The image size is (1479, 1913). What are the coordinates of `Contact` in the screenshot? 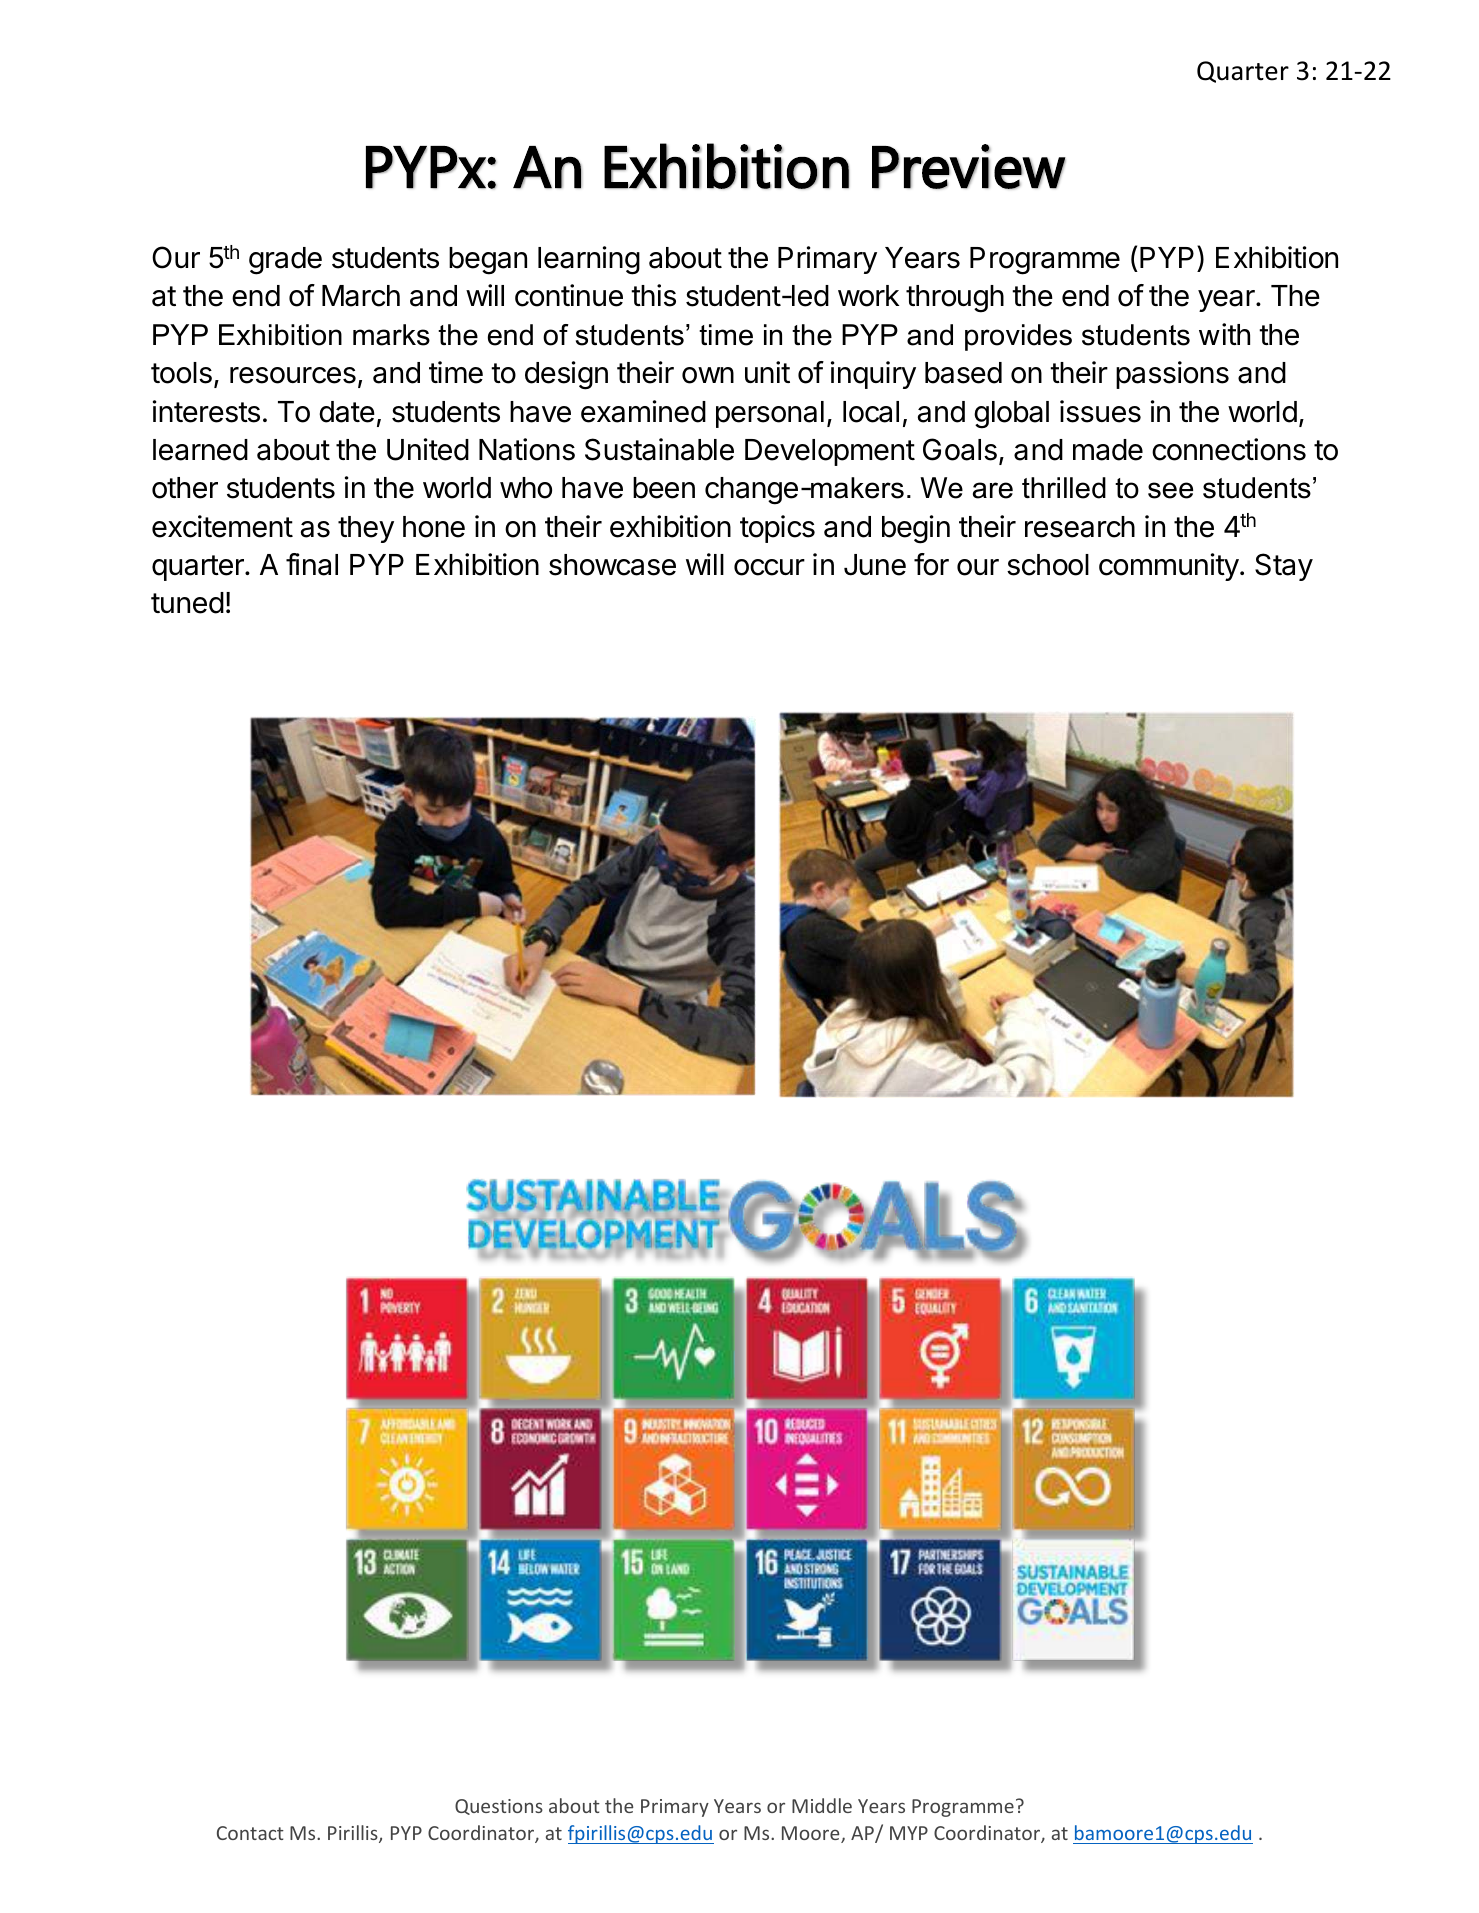 It's located at (250, 1833).
